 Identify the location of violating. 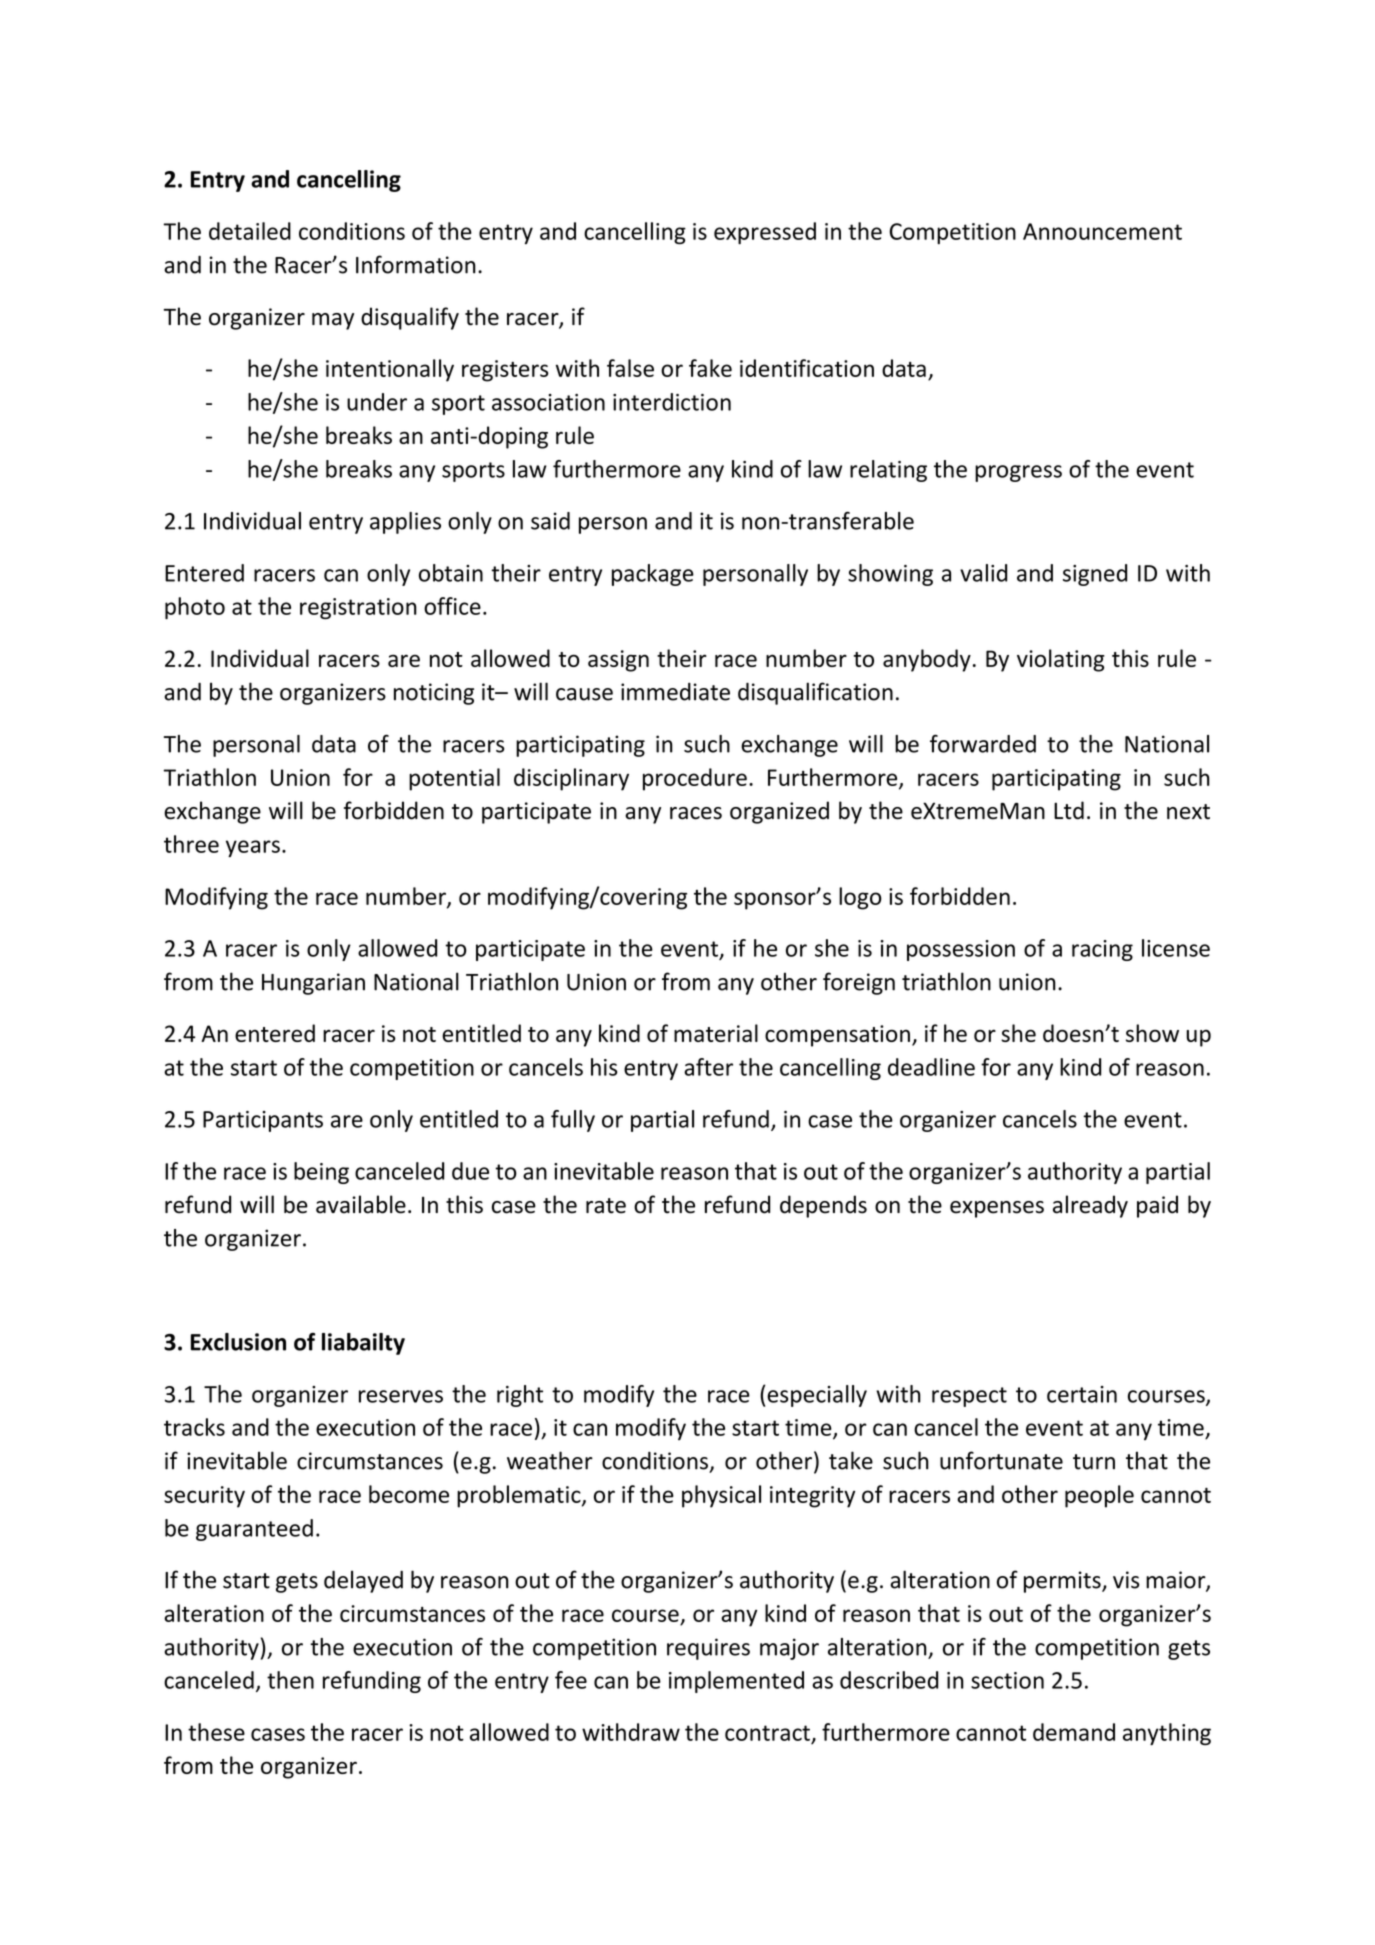
(1061, 660).
